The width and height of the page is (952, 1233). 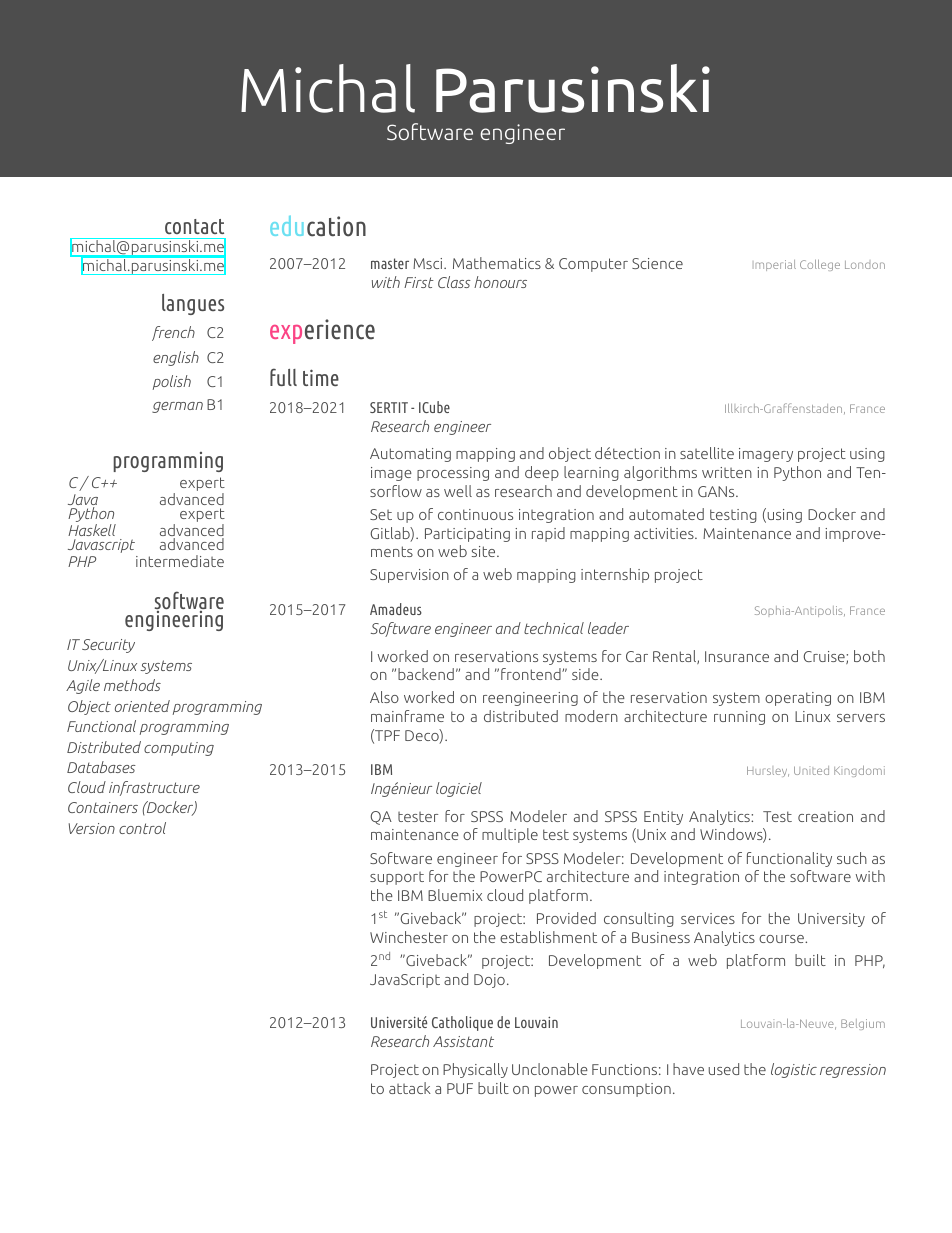 What do you see at coordinates (410, 1088) in the page?
I see `attack` at bounding box center [410, 1088].
